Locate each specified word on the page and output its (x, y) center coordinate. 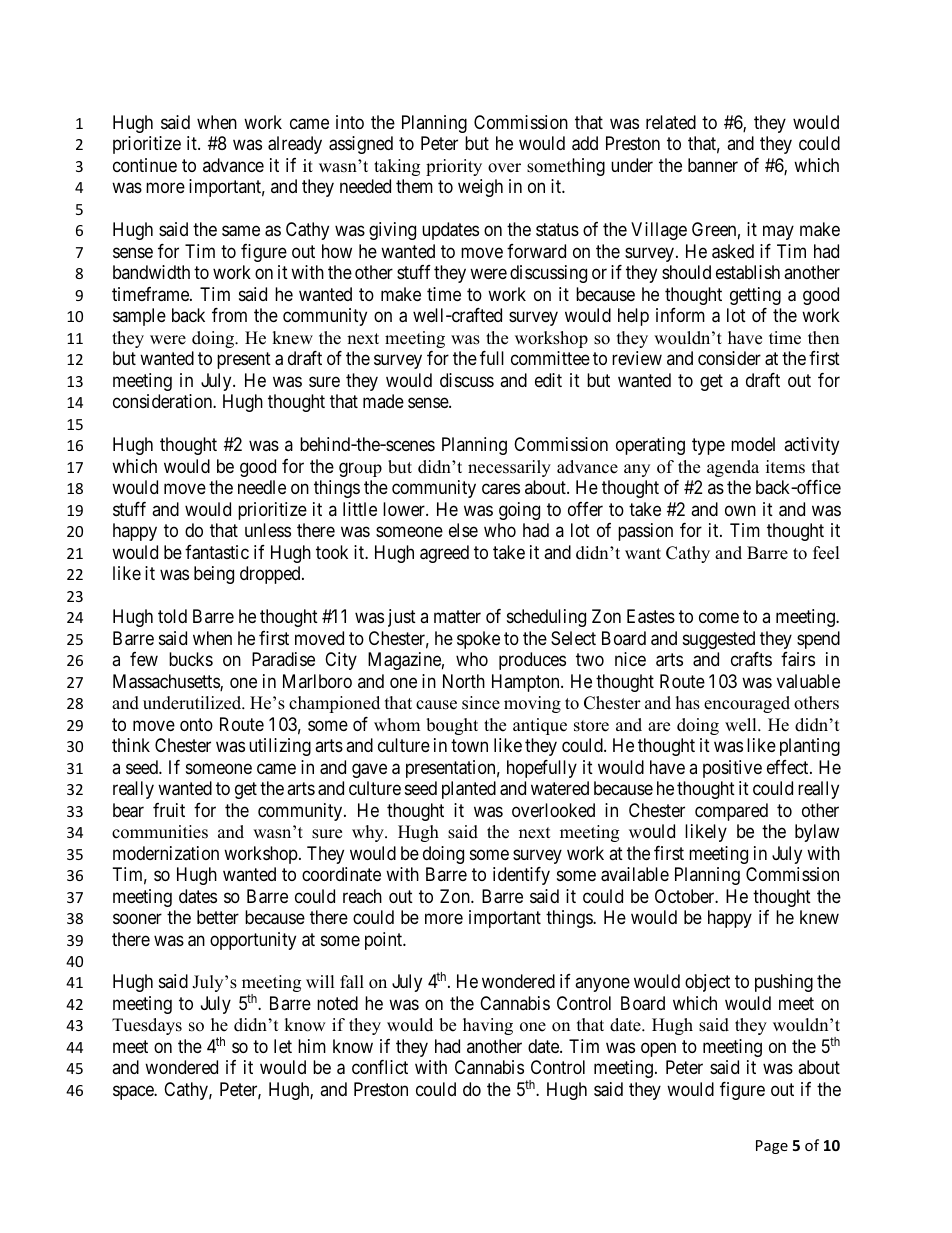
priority (454, 167)
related (671, 122)
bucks (191, 659)
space (134, 1092)
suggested (719, 640)
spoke (478, 640)
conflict (380, 1067)
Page (772, 1147)
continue (145, 165)
